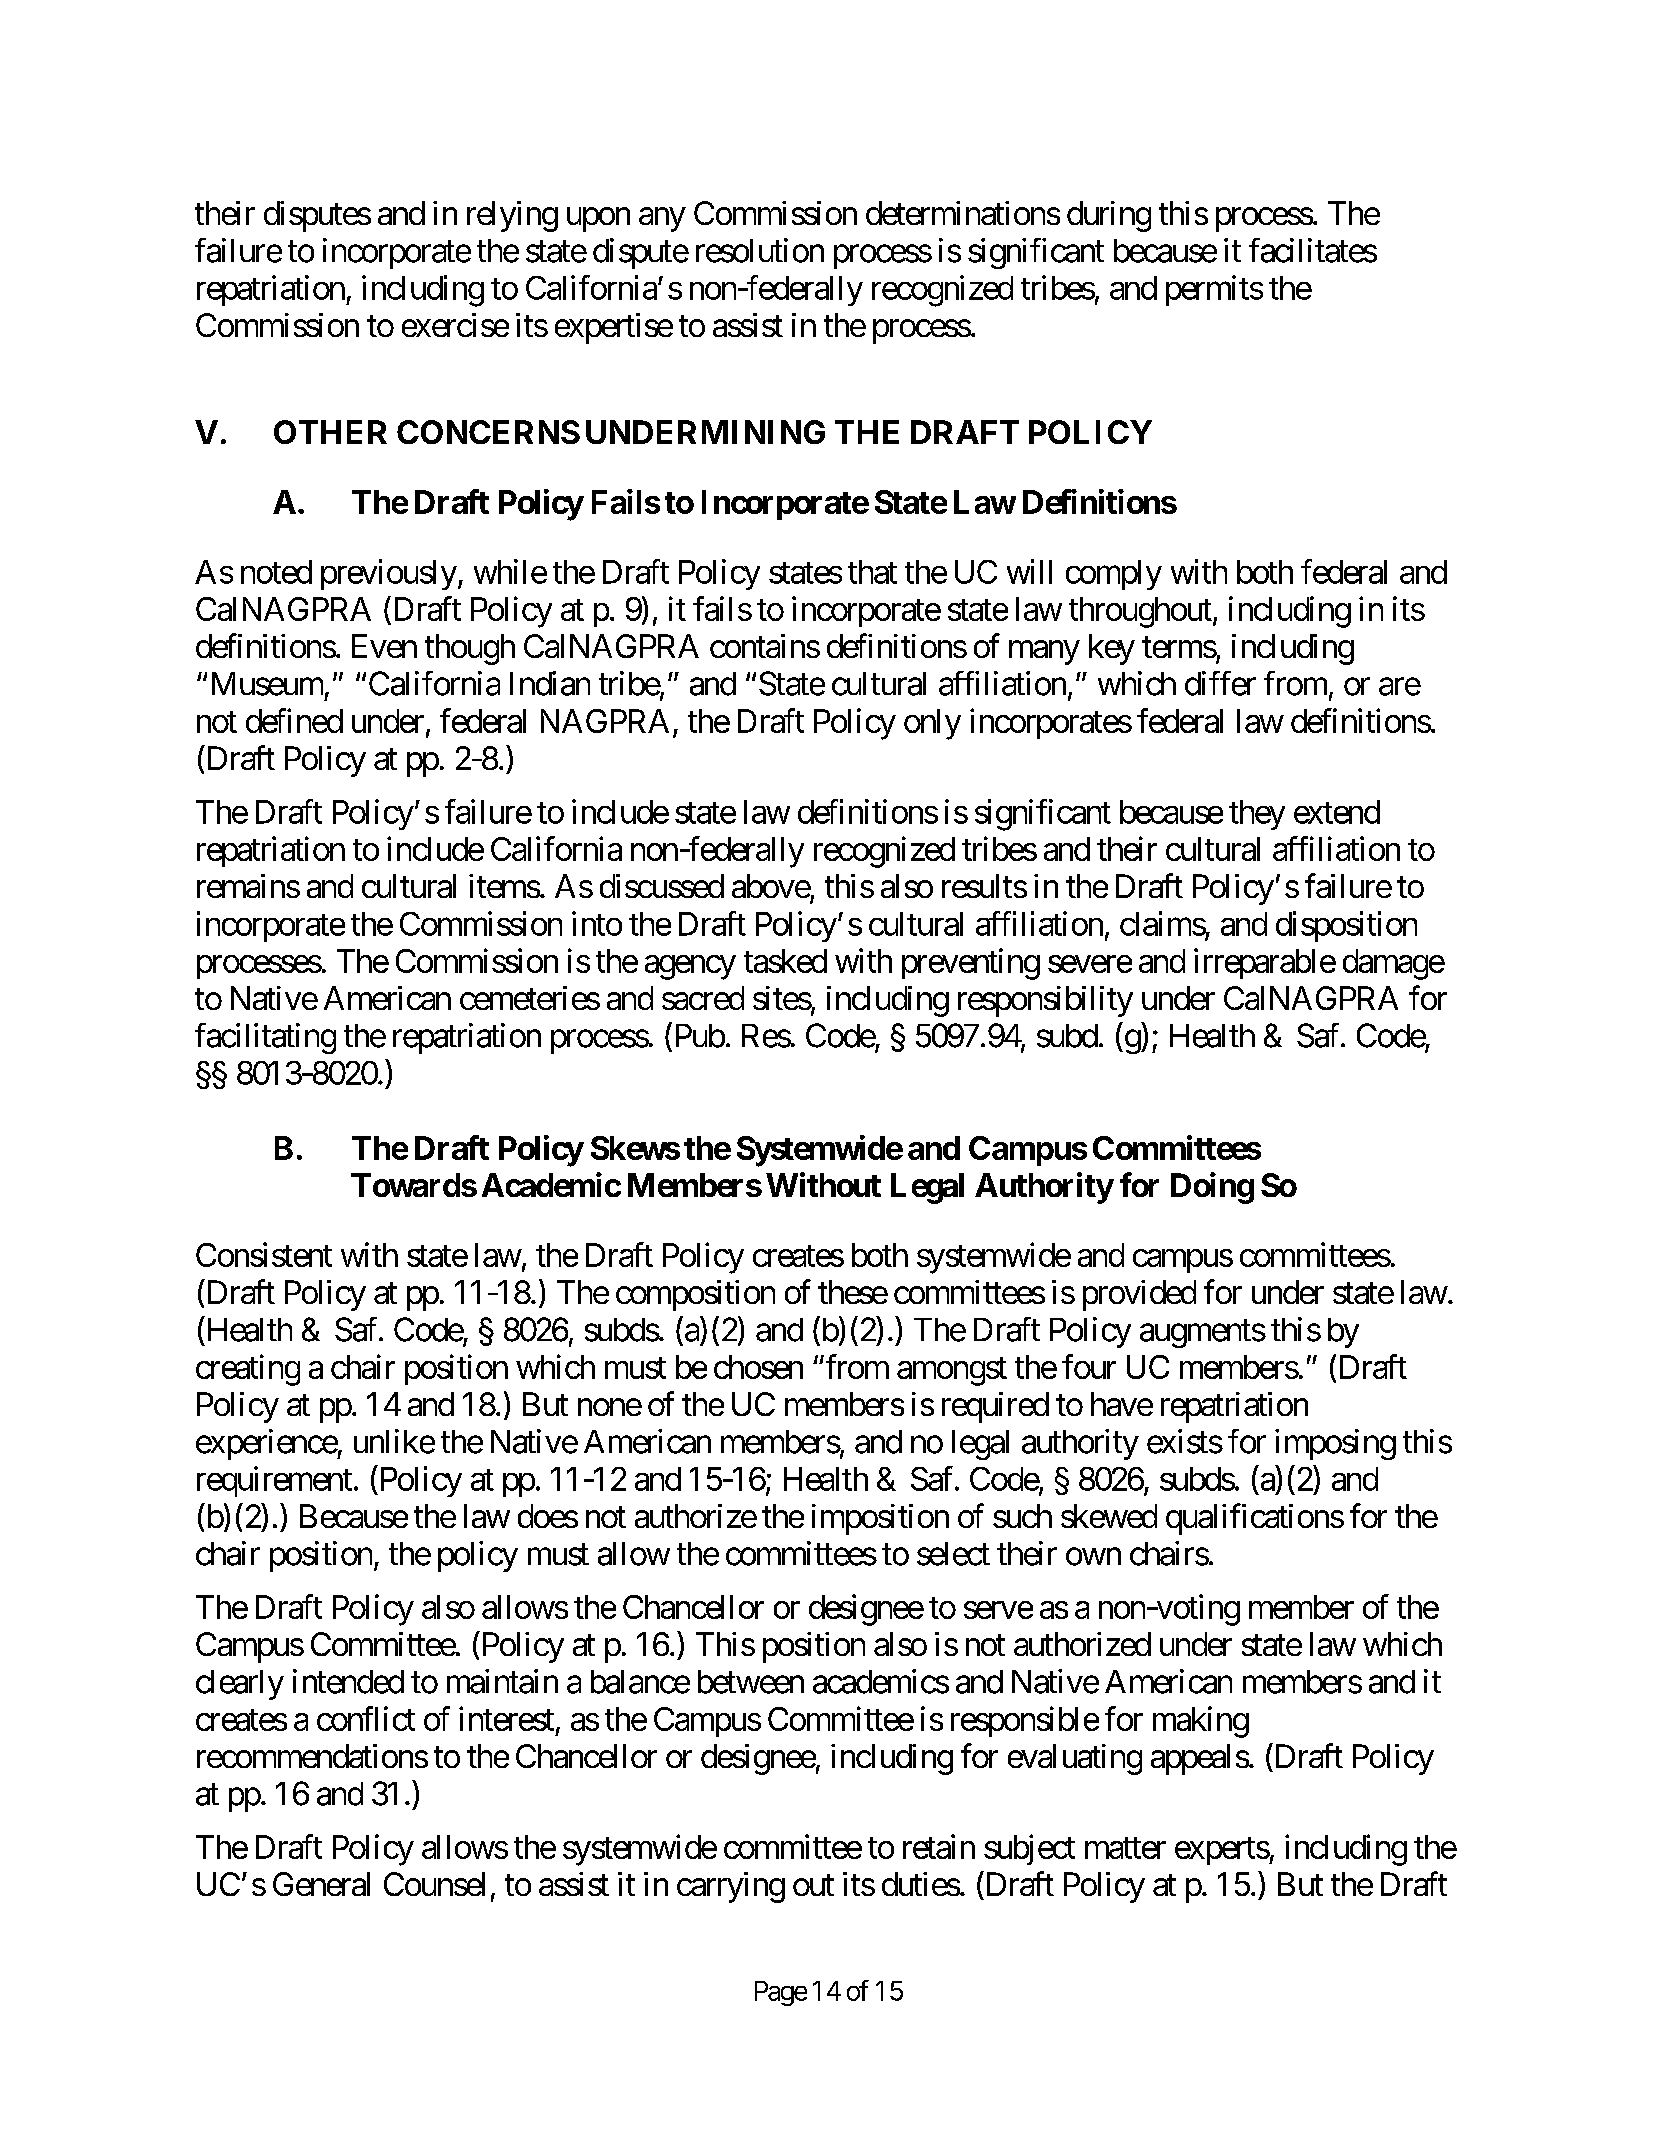 This screenshot has height=2141, width=1654. Describe the element at coordinates (321, 1884) in the screenshot. I see `General` at that location.
